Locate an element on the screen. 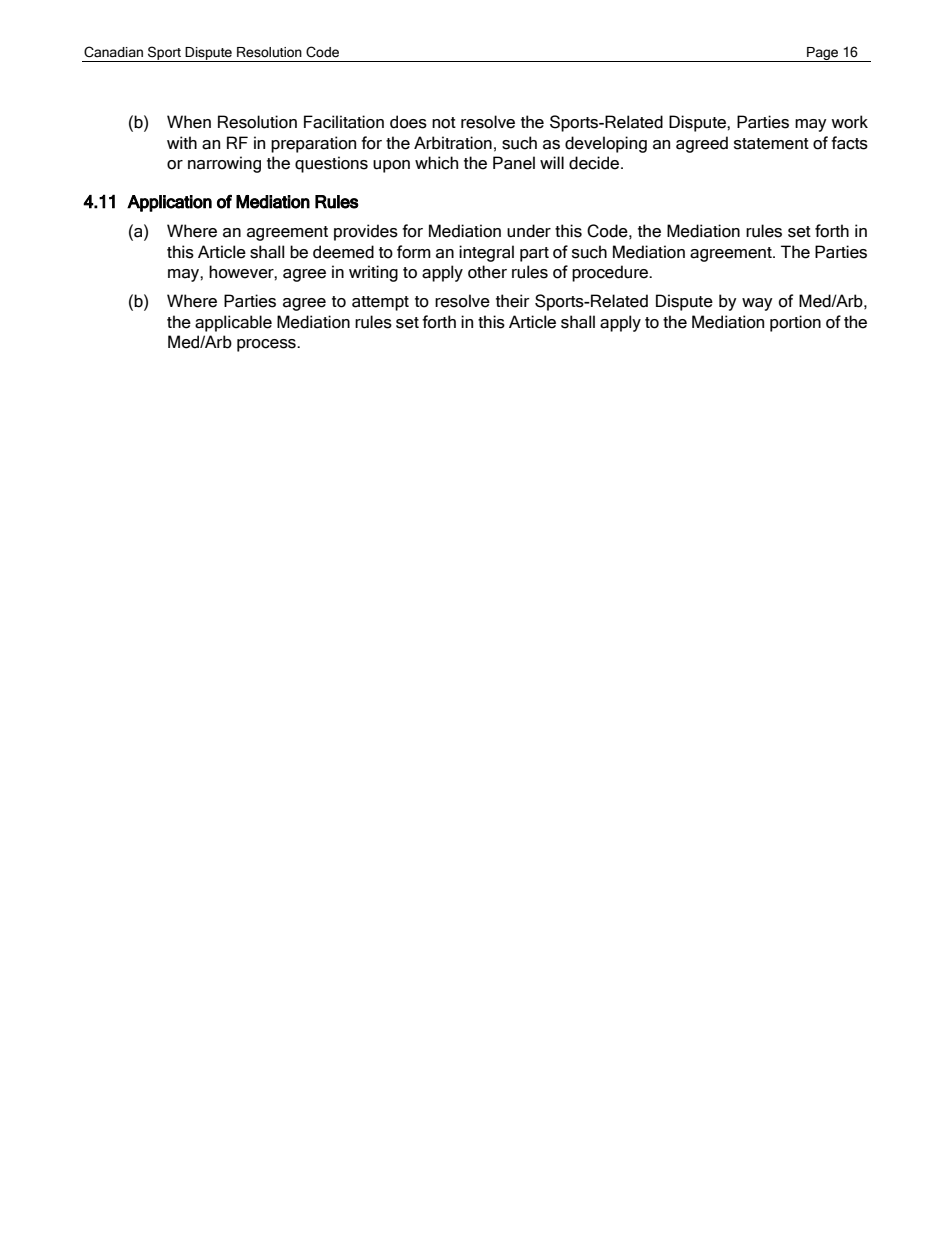 The image size is (952, 1233). under is located at coordinates (529, 231).
